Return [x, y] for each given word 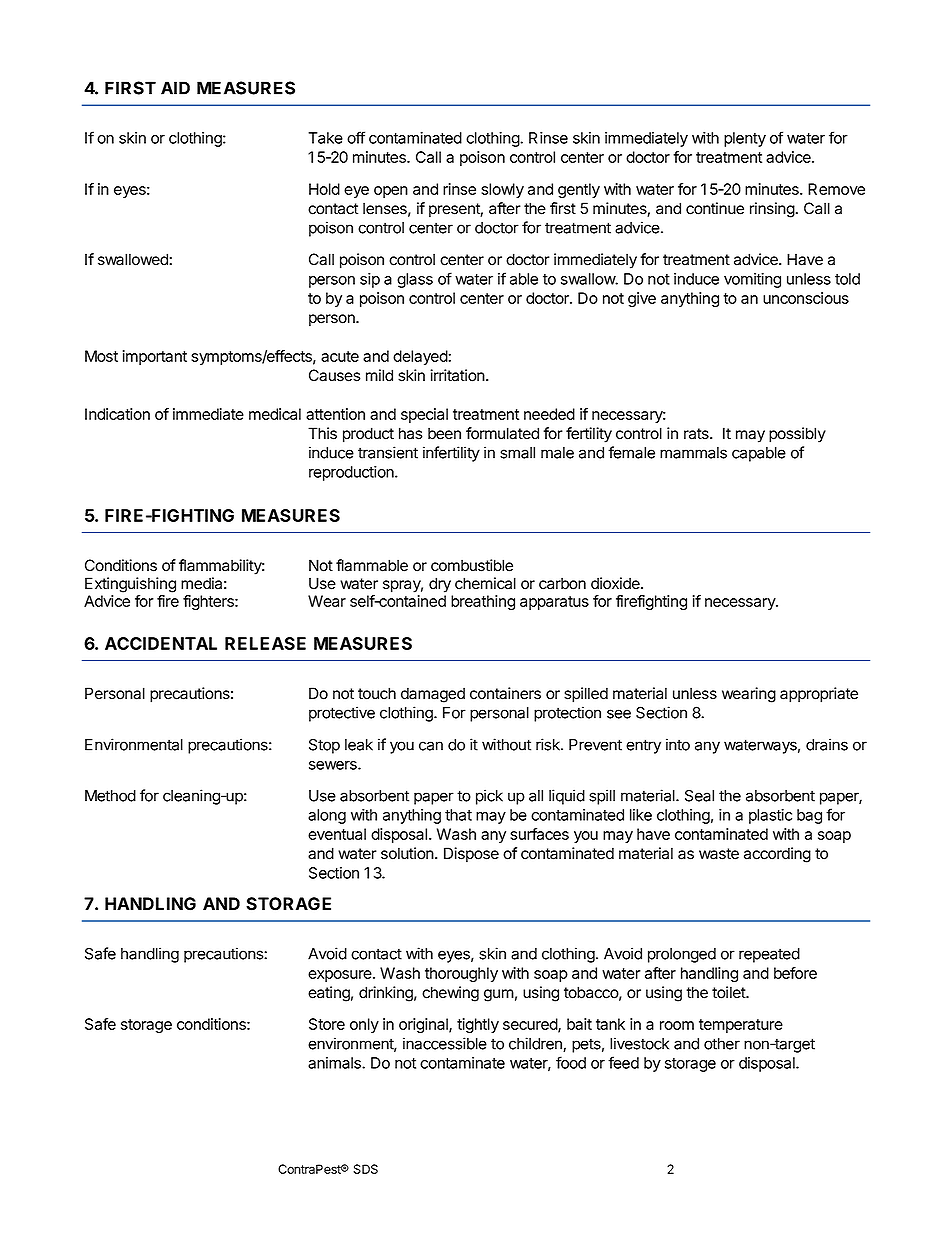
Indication [117, 414]
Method [110, 796]
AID [175, 88]
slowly [502, 190]
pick [489, 797]
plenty [745, 139]
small [517, 453]
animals [335, 1063]
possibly [797, 435]
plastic [770, 816]
